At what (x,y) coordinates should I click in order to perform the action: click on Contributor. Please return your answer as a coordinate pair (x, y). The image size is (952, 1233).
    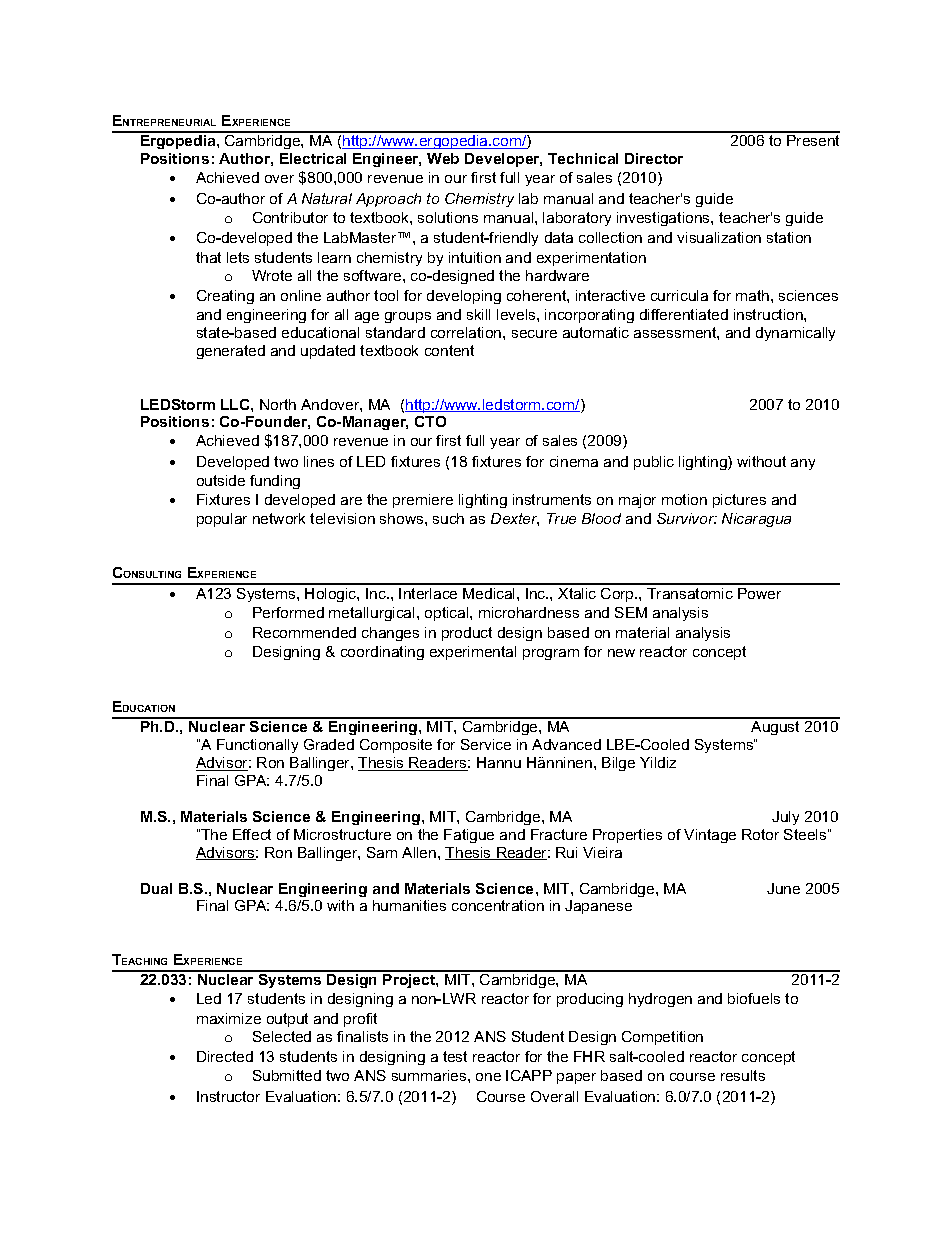
    Looking at the image, I should click on (290, 217).
